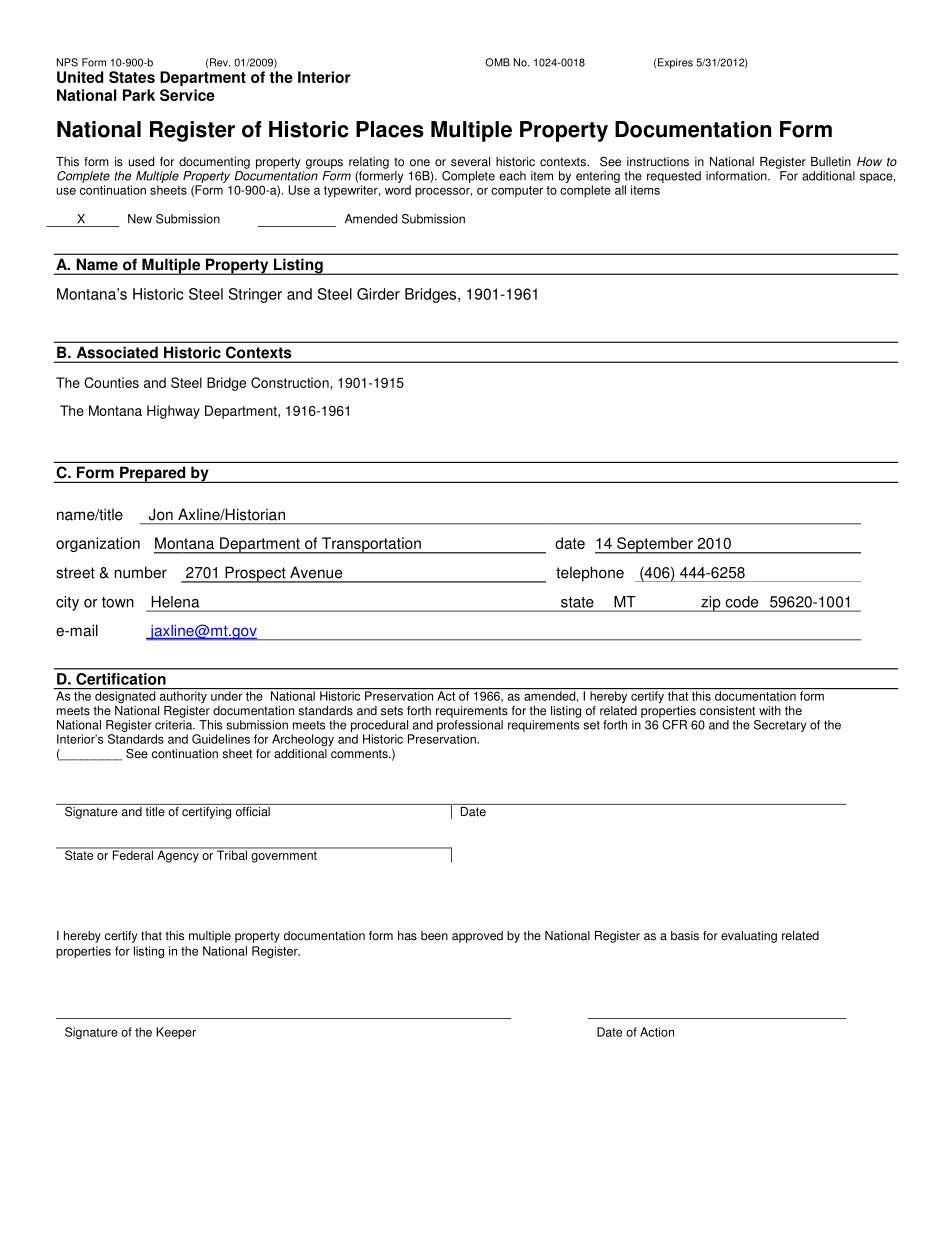  I want to click on Keeper, so click(176, 1033).
